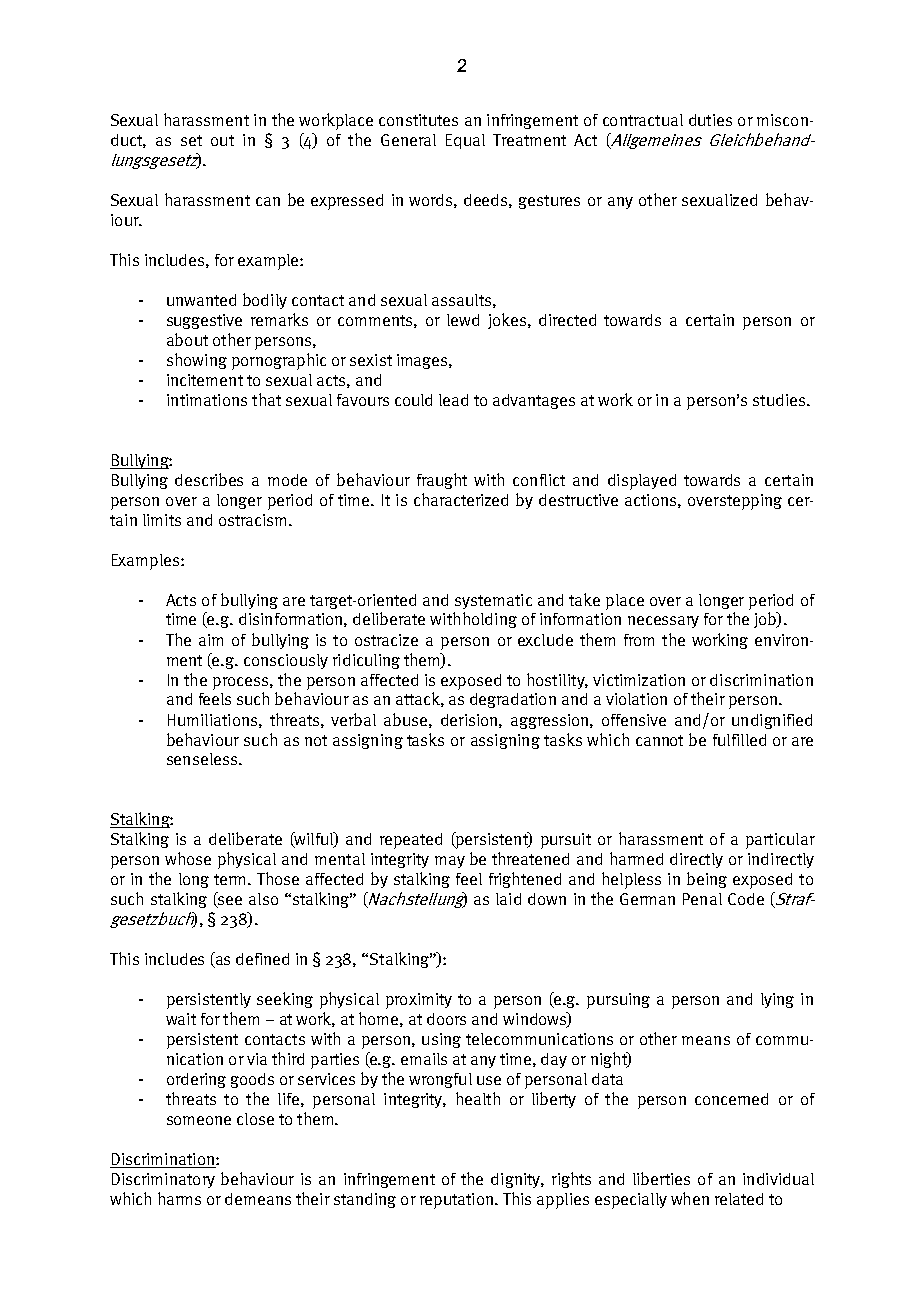 The height and width of the screenshot is (1308, 924). Describe the element at coordinates (450, 862) in the screenshot. I see `may` at that location.
